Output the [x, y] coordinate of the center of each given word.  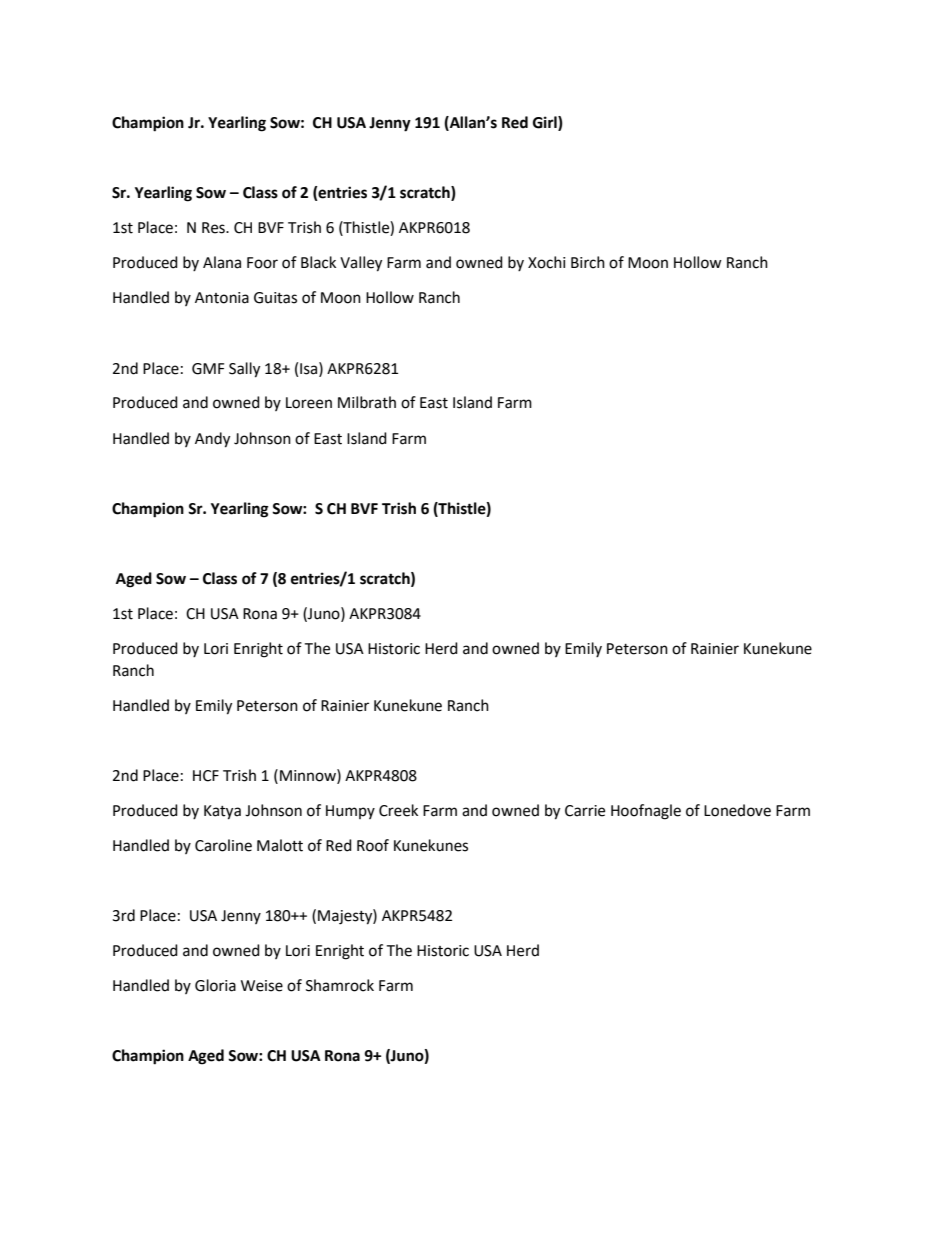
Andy [212, 440]
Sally [244, 370]
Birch [588, 262]
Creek [398, 810]
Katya [222, 812]
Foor [262, 263]
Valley [361, 264]
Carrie [585, 811]
